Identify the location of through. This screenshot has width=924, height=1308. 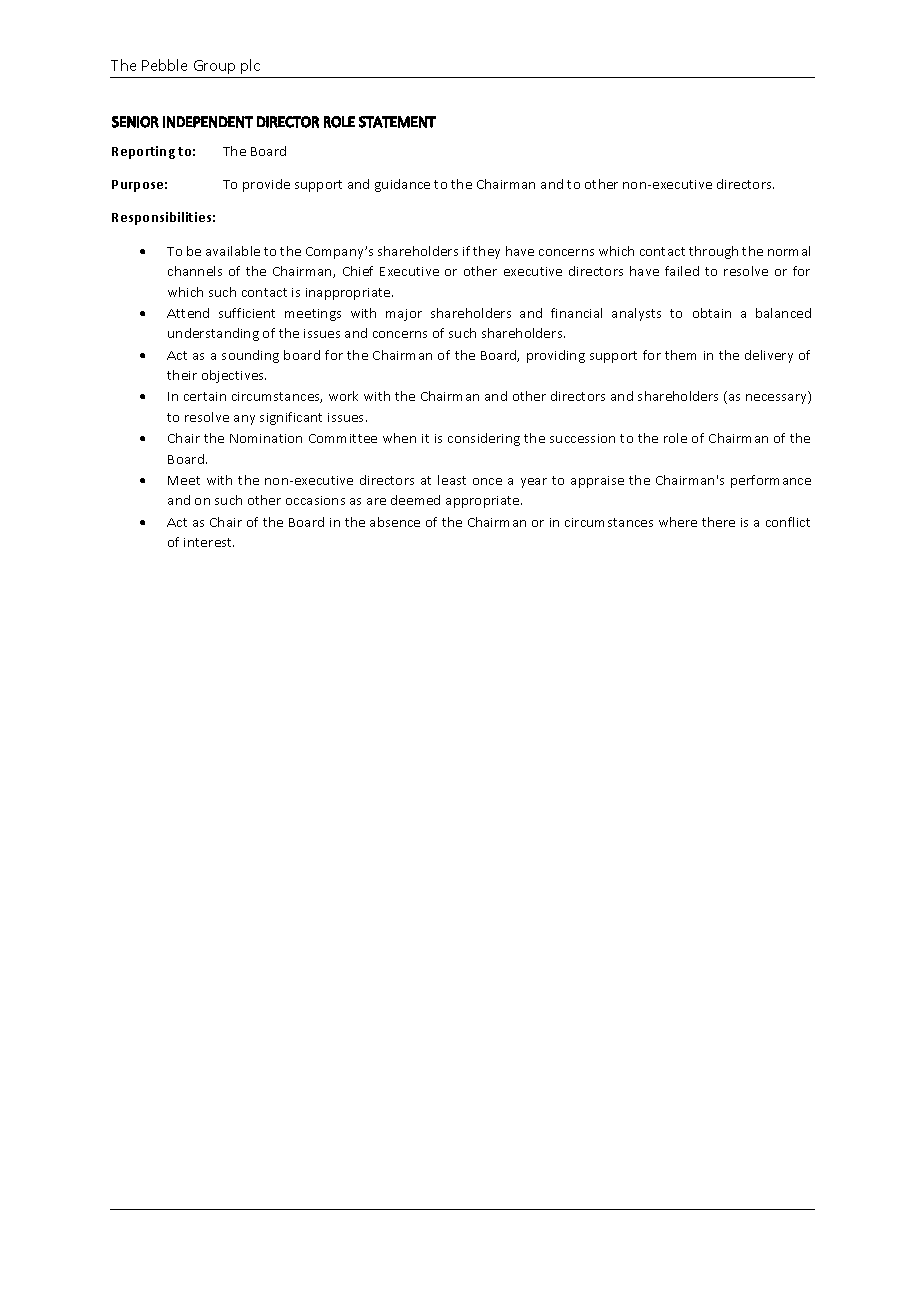
(713, 252).
